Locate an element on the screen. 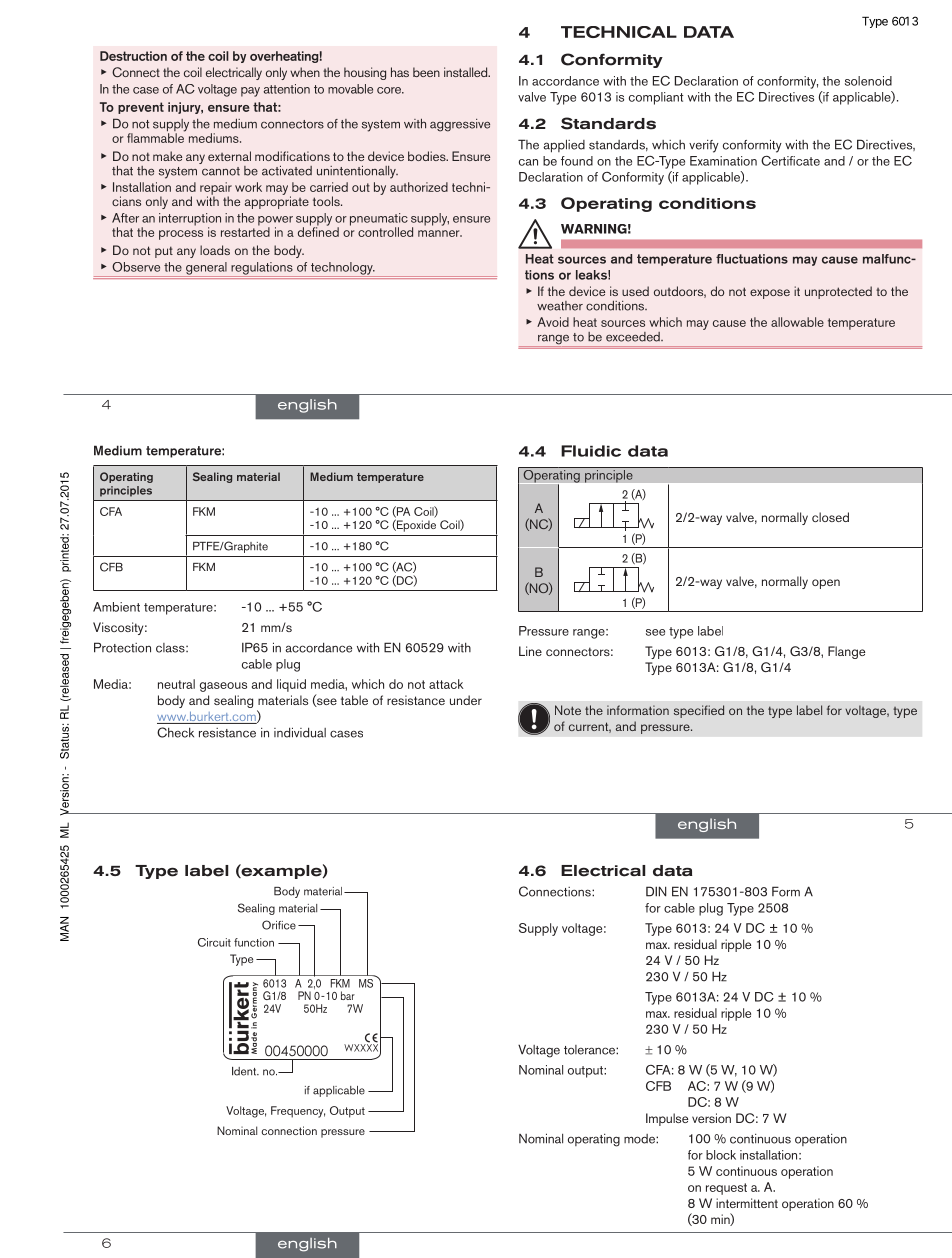 The height and width of the screenshot is (1258, 952). expose is located at coordinates (770, 294).
